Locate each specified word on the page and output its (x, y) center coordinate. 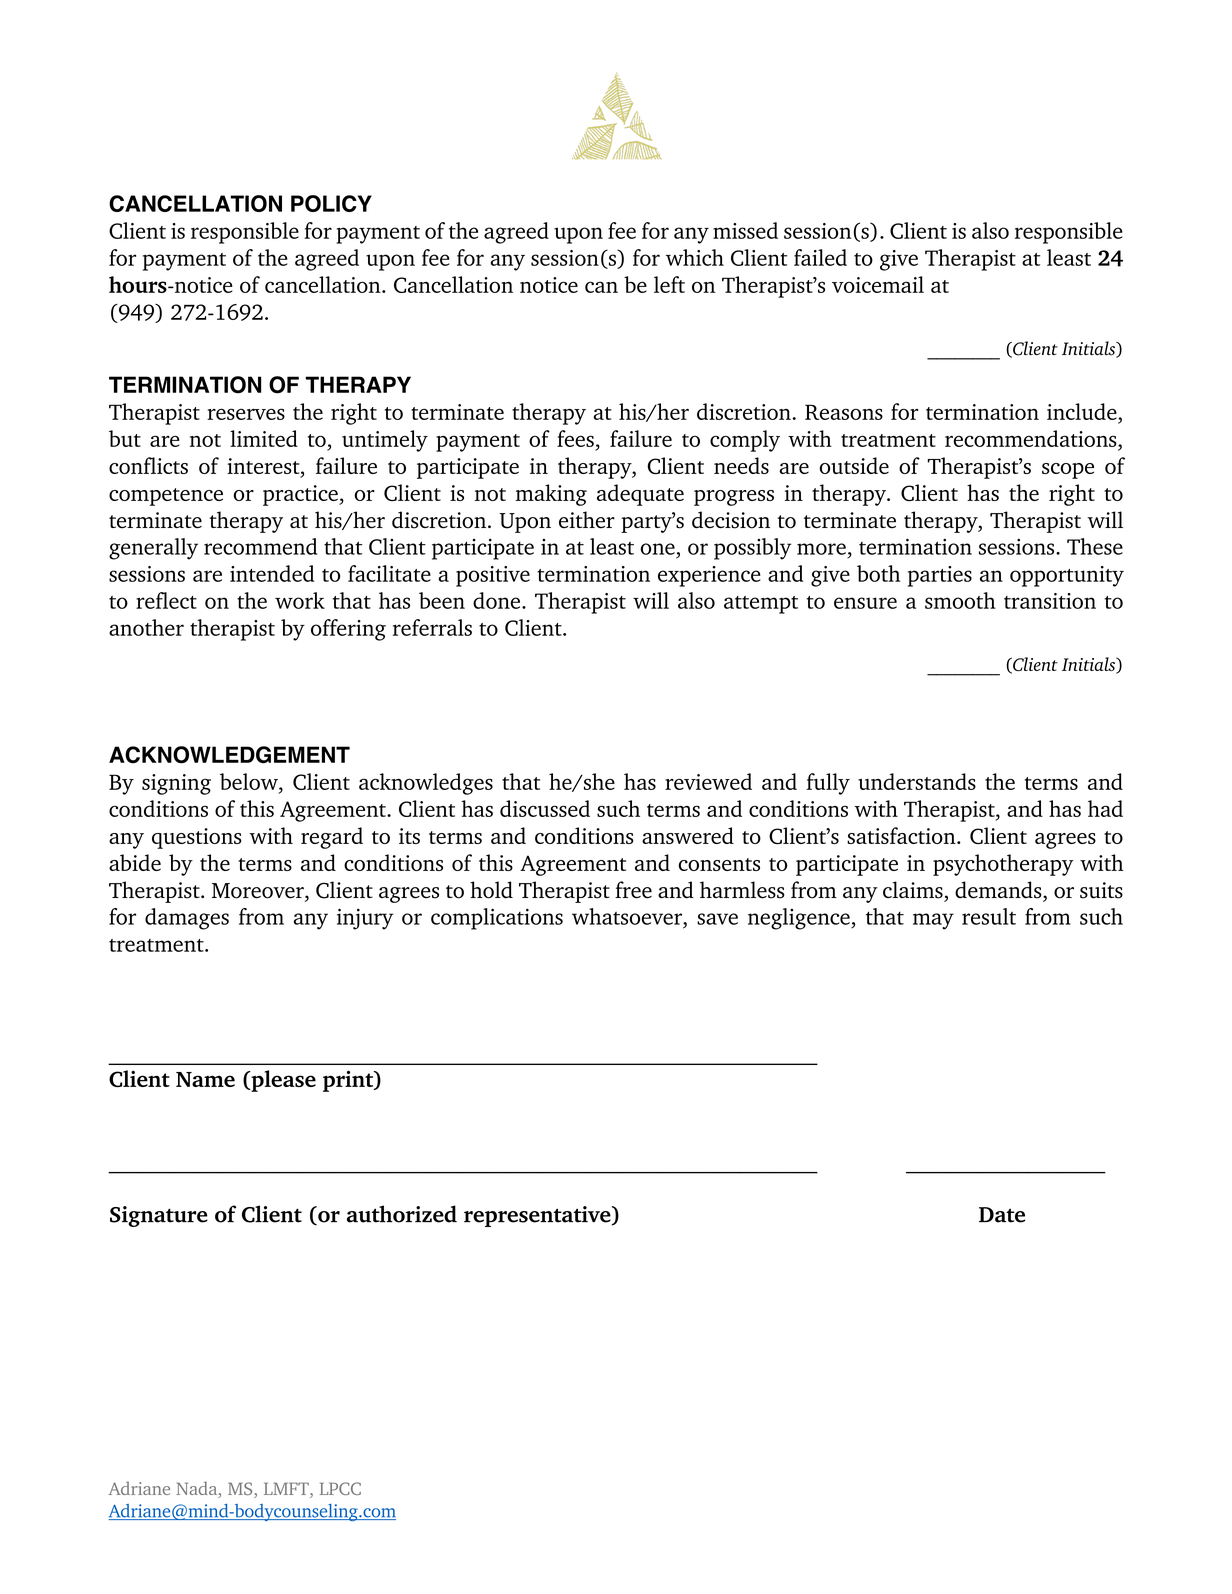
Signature (159, 1216)
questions (197, 838)
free (633, 890)
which (695, 257)
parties (940, 576)
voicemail (878, 284)
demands (999, 891)
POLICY (331, 203)
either (587, 520)
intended (272, 573)
